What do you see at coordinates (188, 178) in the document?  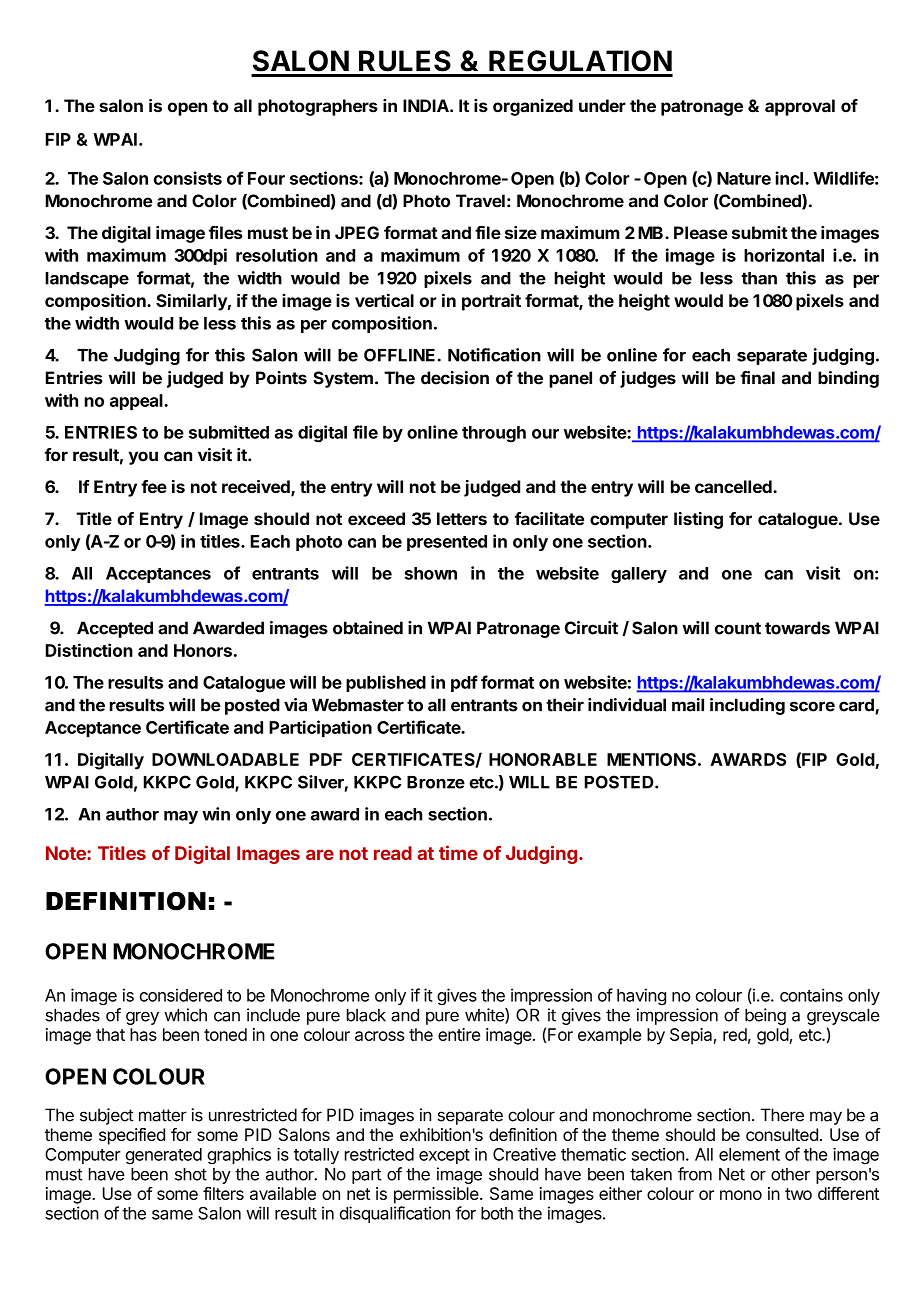 I see `consists` at bounding box center [188, 178].
